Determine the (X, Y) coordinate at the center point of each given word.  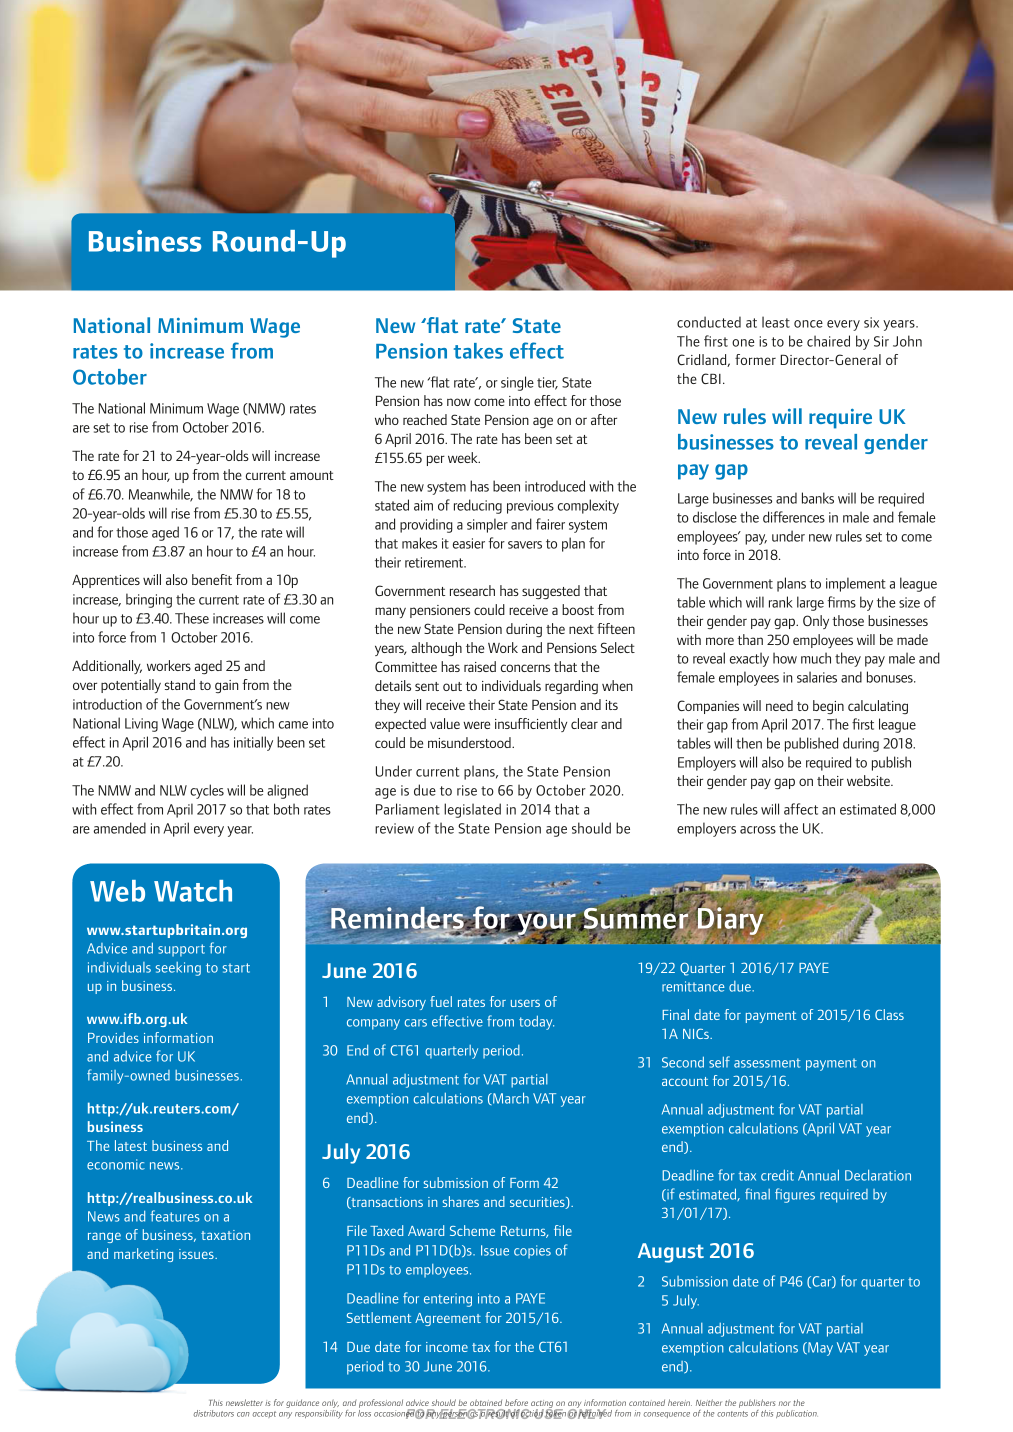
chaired (828, 341)
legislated (472, 810)
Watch (193, 891)
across (758, 830)
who (387, 419)
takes (478, 351)
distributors (214, 1413)
